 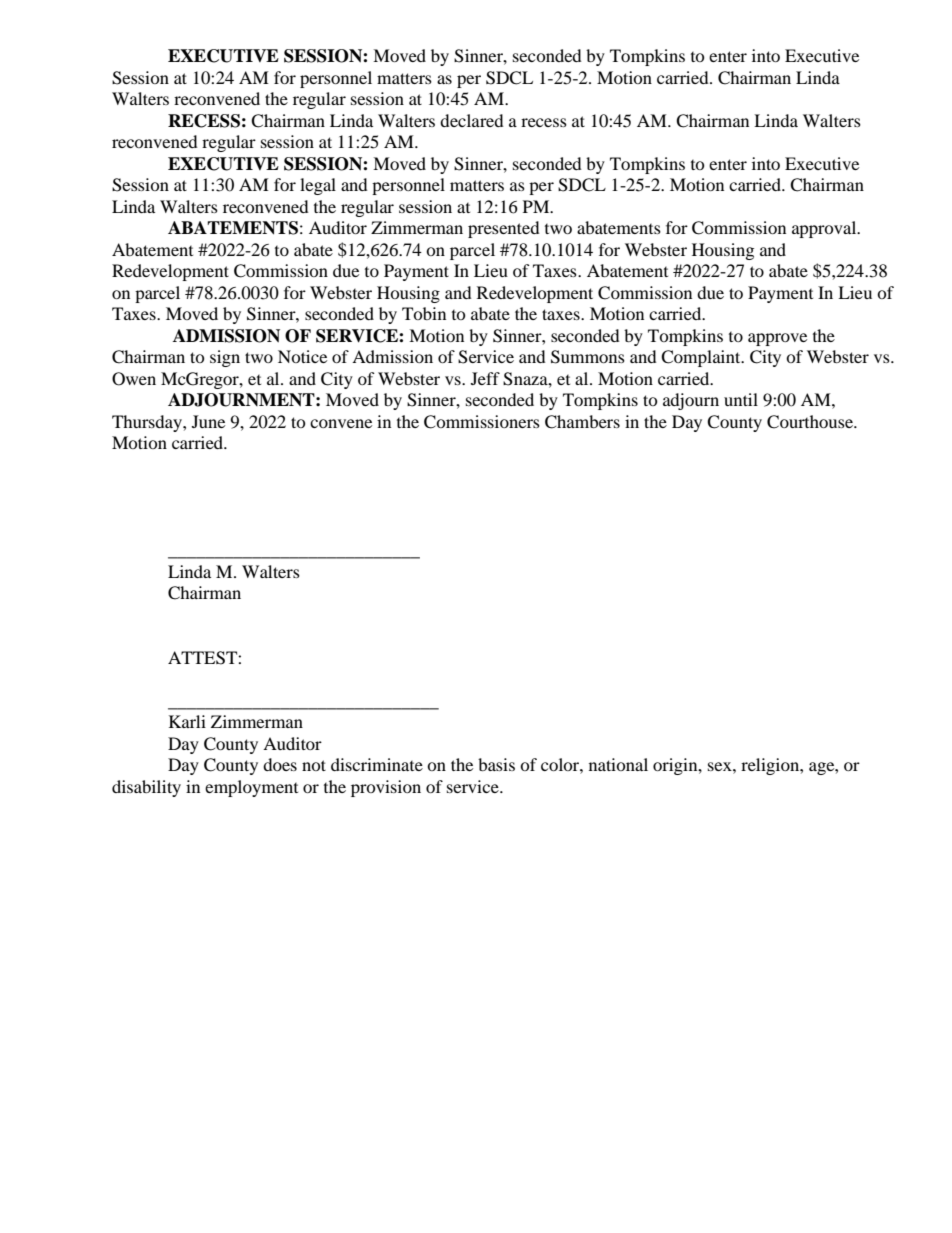 What do you see at coordinates (825, 229) in the screenshot?
I see `approval` at bounding box center [825, 229].
